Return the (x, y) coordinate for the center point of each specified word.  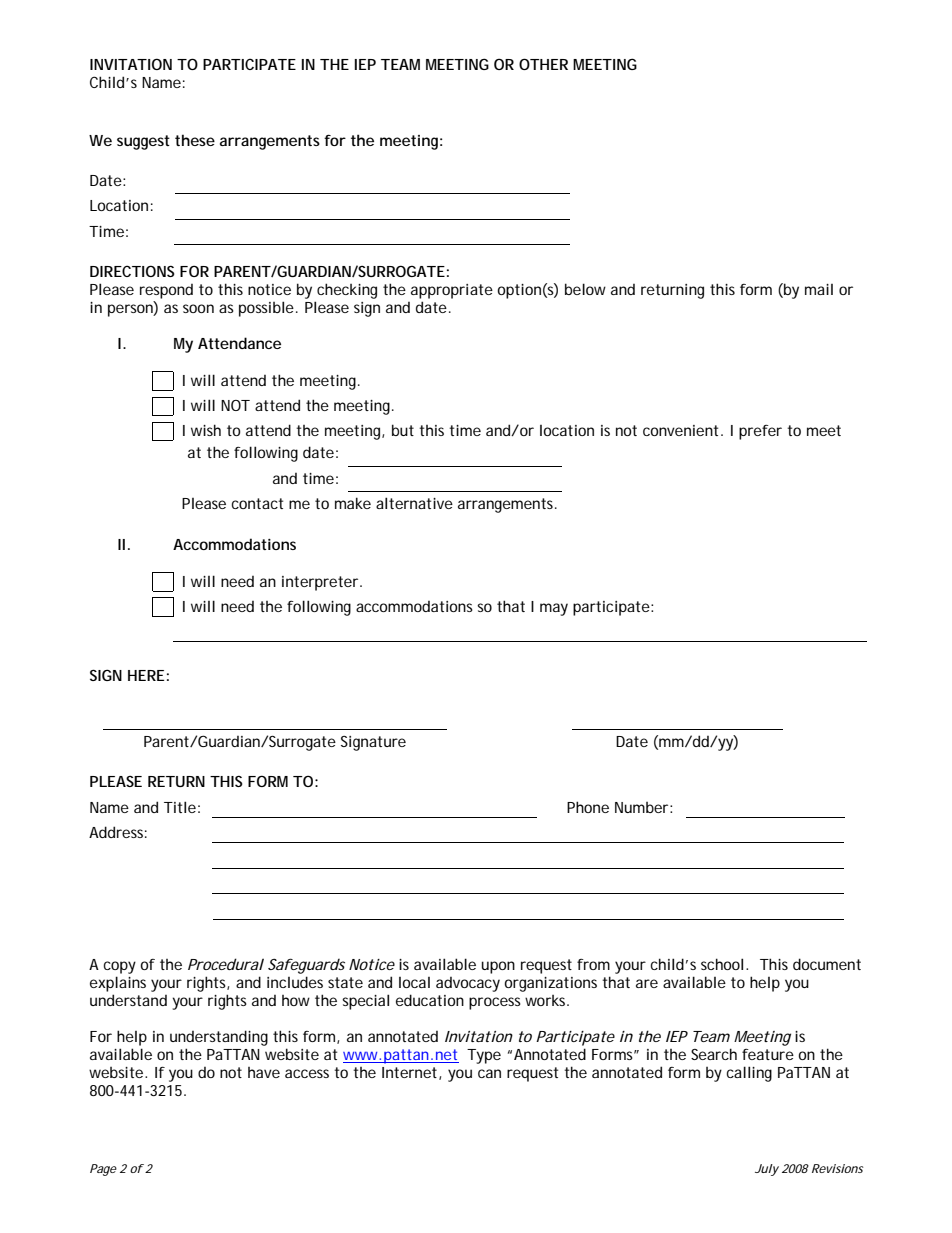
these (195, 140)
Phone (588, 807)
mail (819, 289)
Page (103, 1170)
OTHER (543, 64)
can (489, 1073)
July (767, 1170)
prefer (760, 432)
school (722, 964)
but (403, 430)
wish (206, 430)
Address (118, 832)
